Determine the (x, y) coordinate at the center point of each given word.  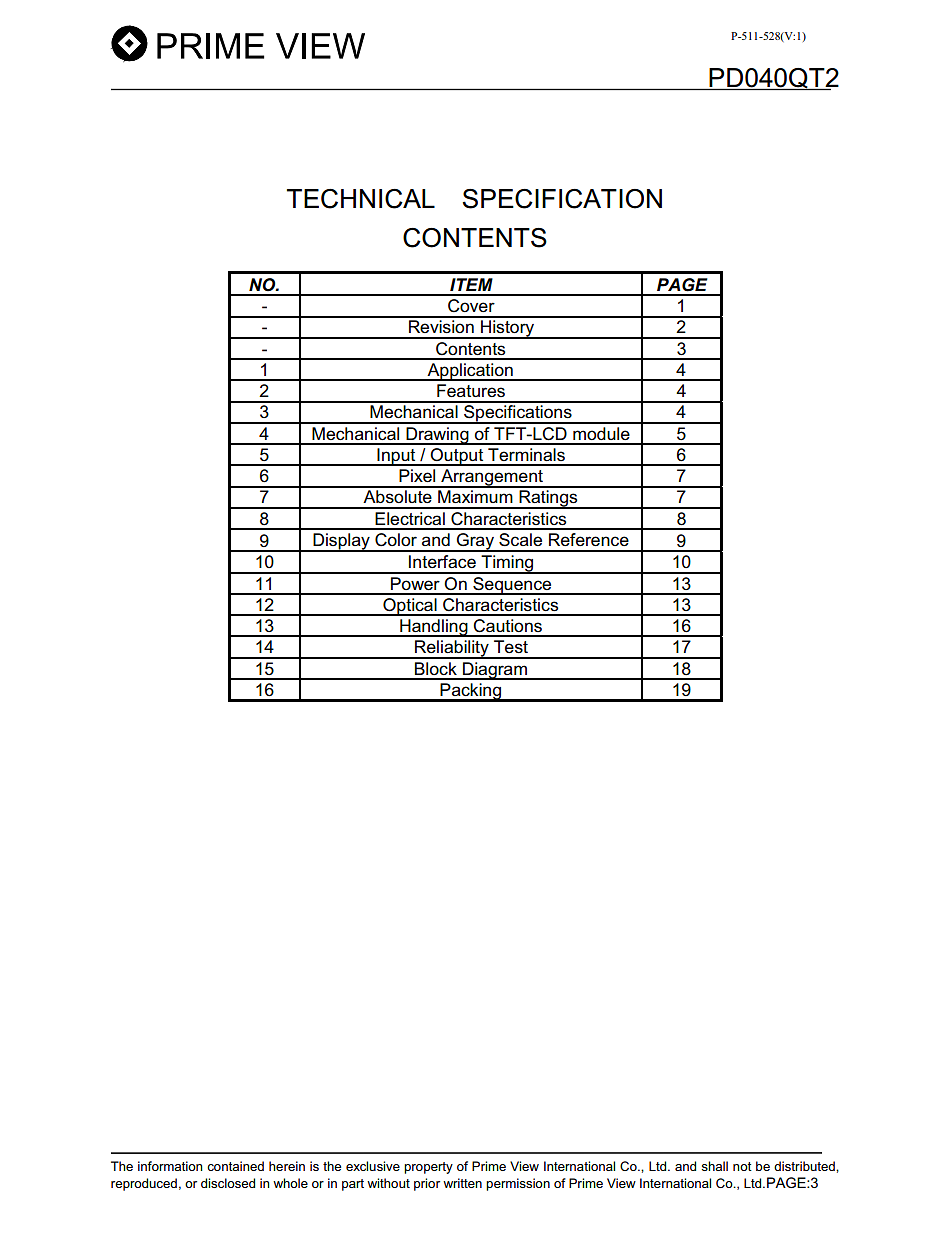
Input (396, 457)
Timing (507, 564)
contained (235, 1166)
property (428, 1168)
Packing (471, 692)
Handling (434, 628)
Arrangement (492, 478)
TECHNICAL (361, 199)
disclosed (228, 1183)
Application (470, 372)
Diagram (495, 671)
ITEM (471, 284)
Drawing (437, 436)
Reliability (452, 649)
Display (341, 542)
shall (714, 1166)
